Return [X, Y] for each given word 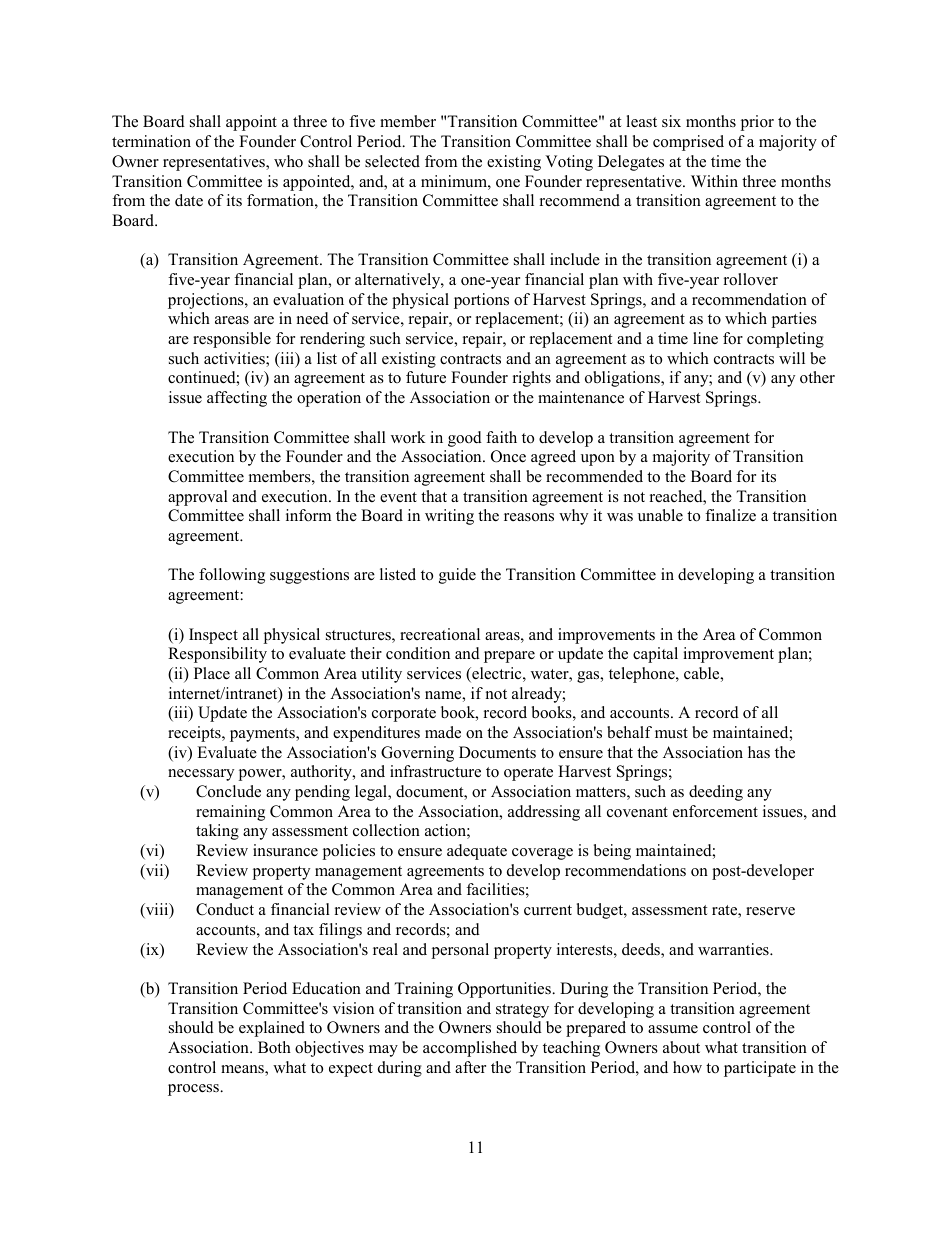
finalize [730, 515]
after [470, 1067]
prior [757, 123]
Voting [569, 163]
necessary [201, 775]
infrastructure [435, 771]
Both [274, 1047]
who [288, 161]
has [759, 752]
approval [198, 498]
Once [508, 456]
